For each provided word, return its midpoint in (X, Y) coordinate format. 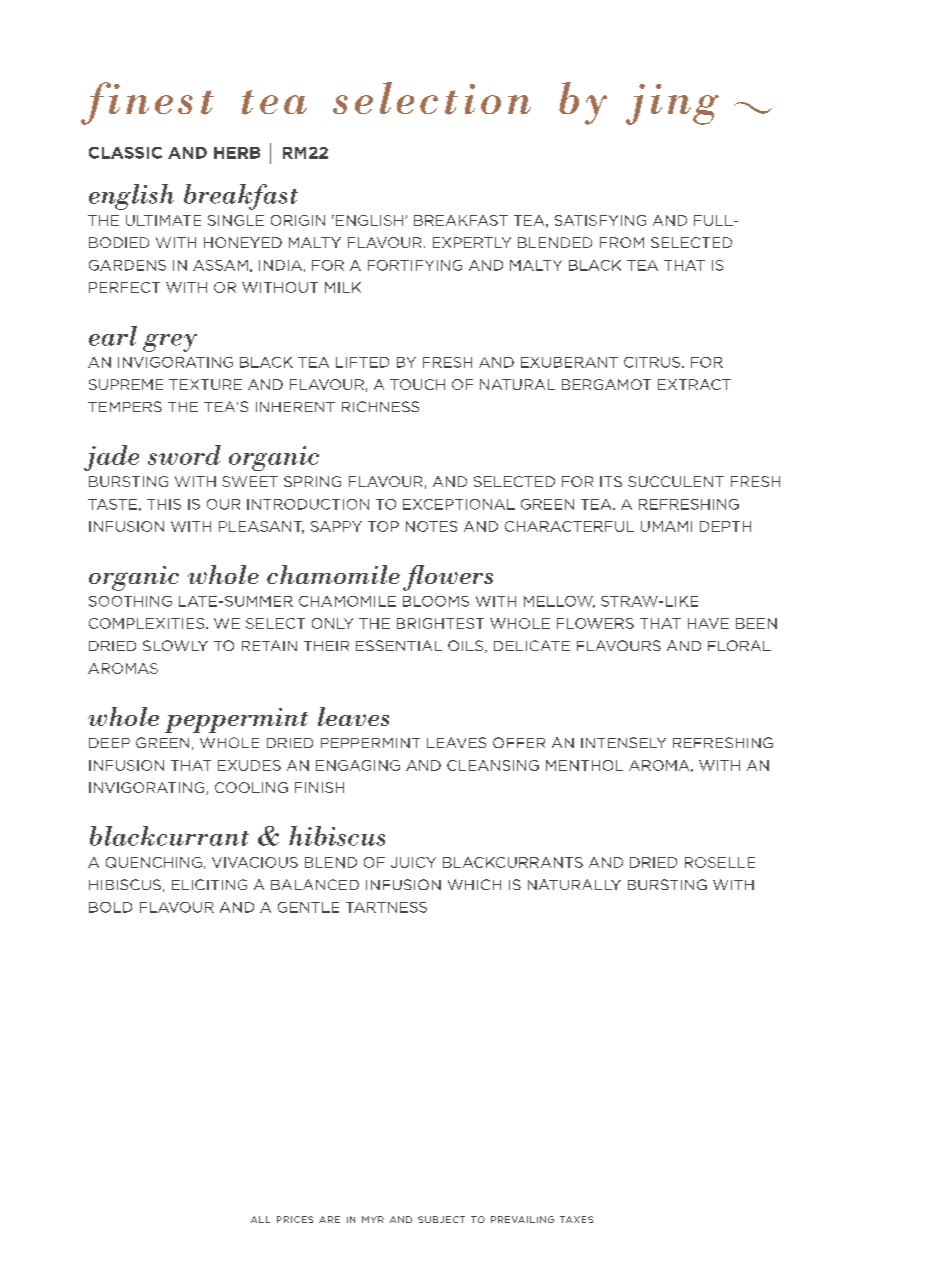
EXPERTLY (472, 242)
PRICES (295, 1219)
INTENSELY (623, 742)
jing (672, 104)
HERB (237, 153)
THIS (164, 504)
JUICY (413, 862)
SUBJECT (441, 1219)
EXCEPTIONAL (459, 504)
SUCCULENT (676, 481)
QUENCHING (154, 862)
